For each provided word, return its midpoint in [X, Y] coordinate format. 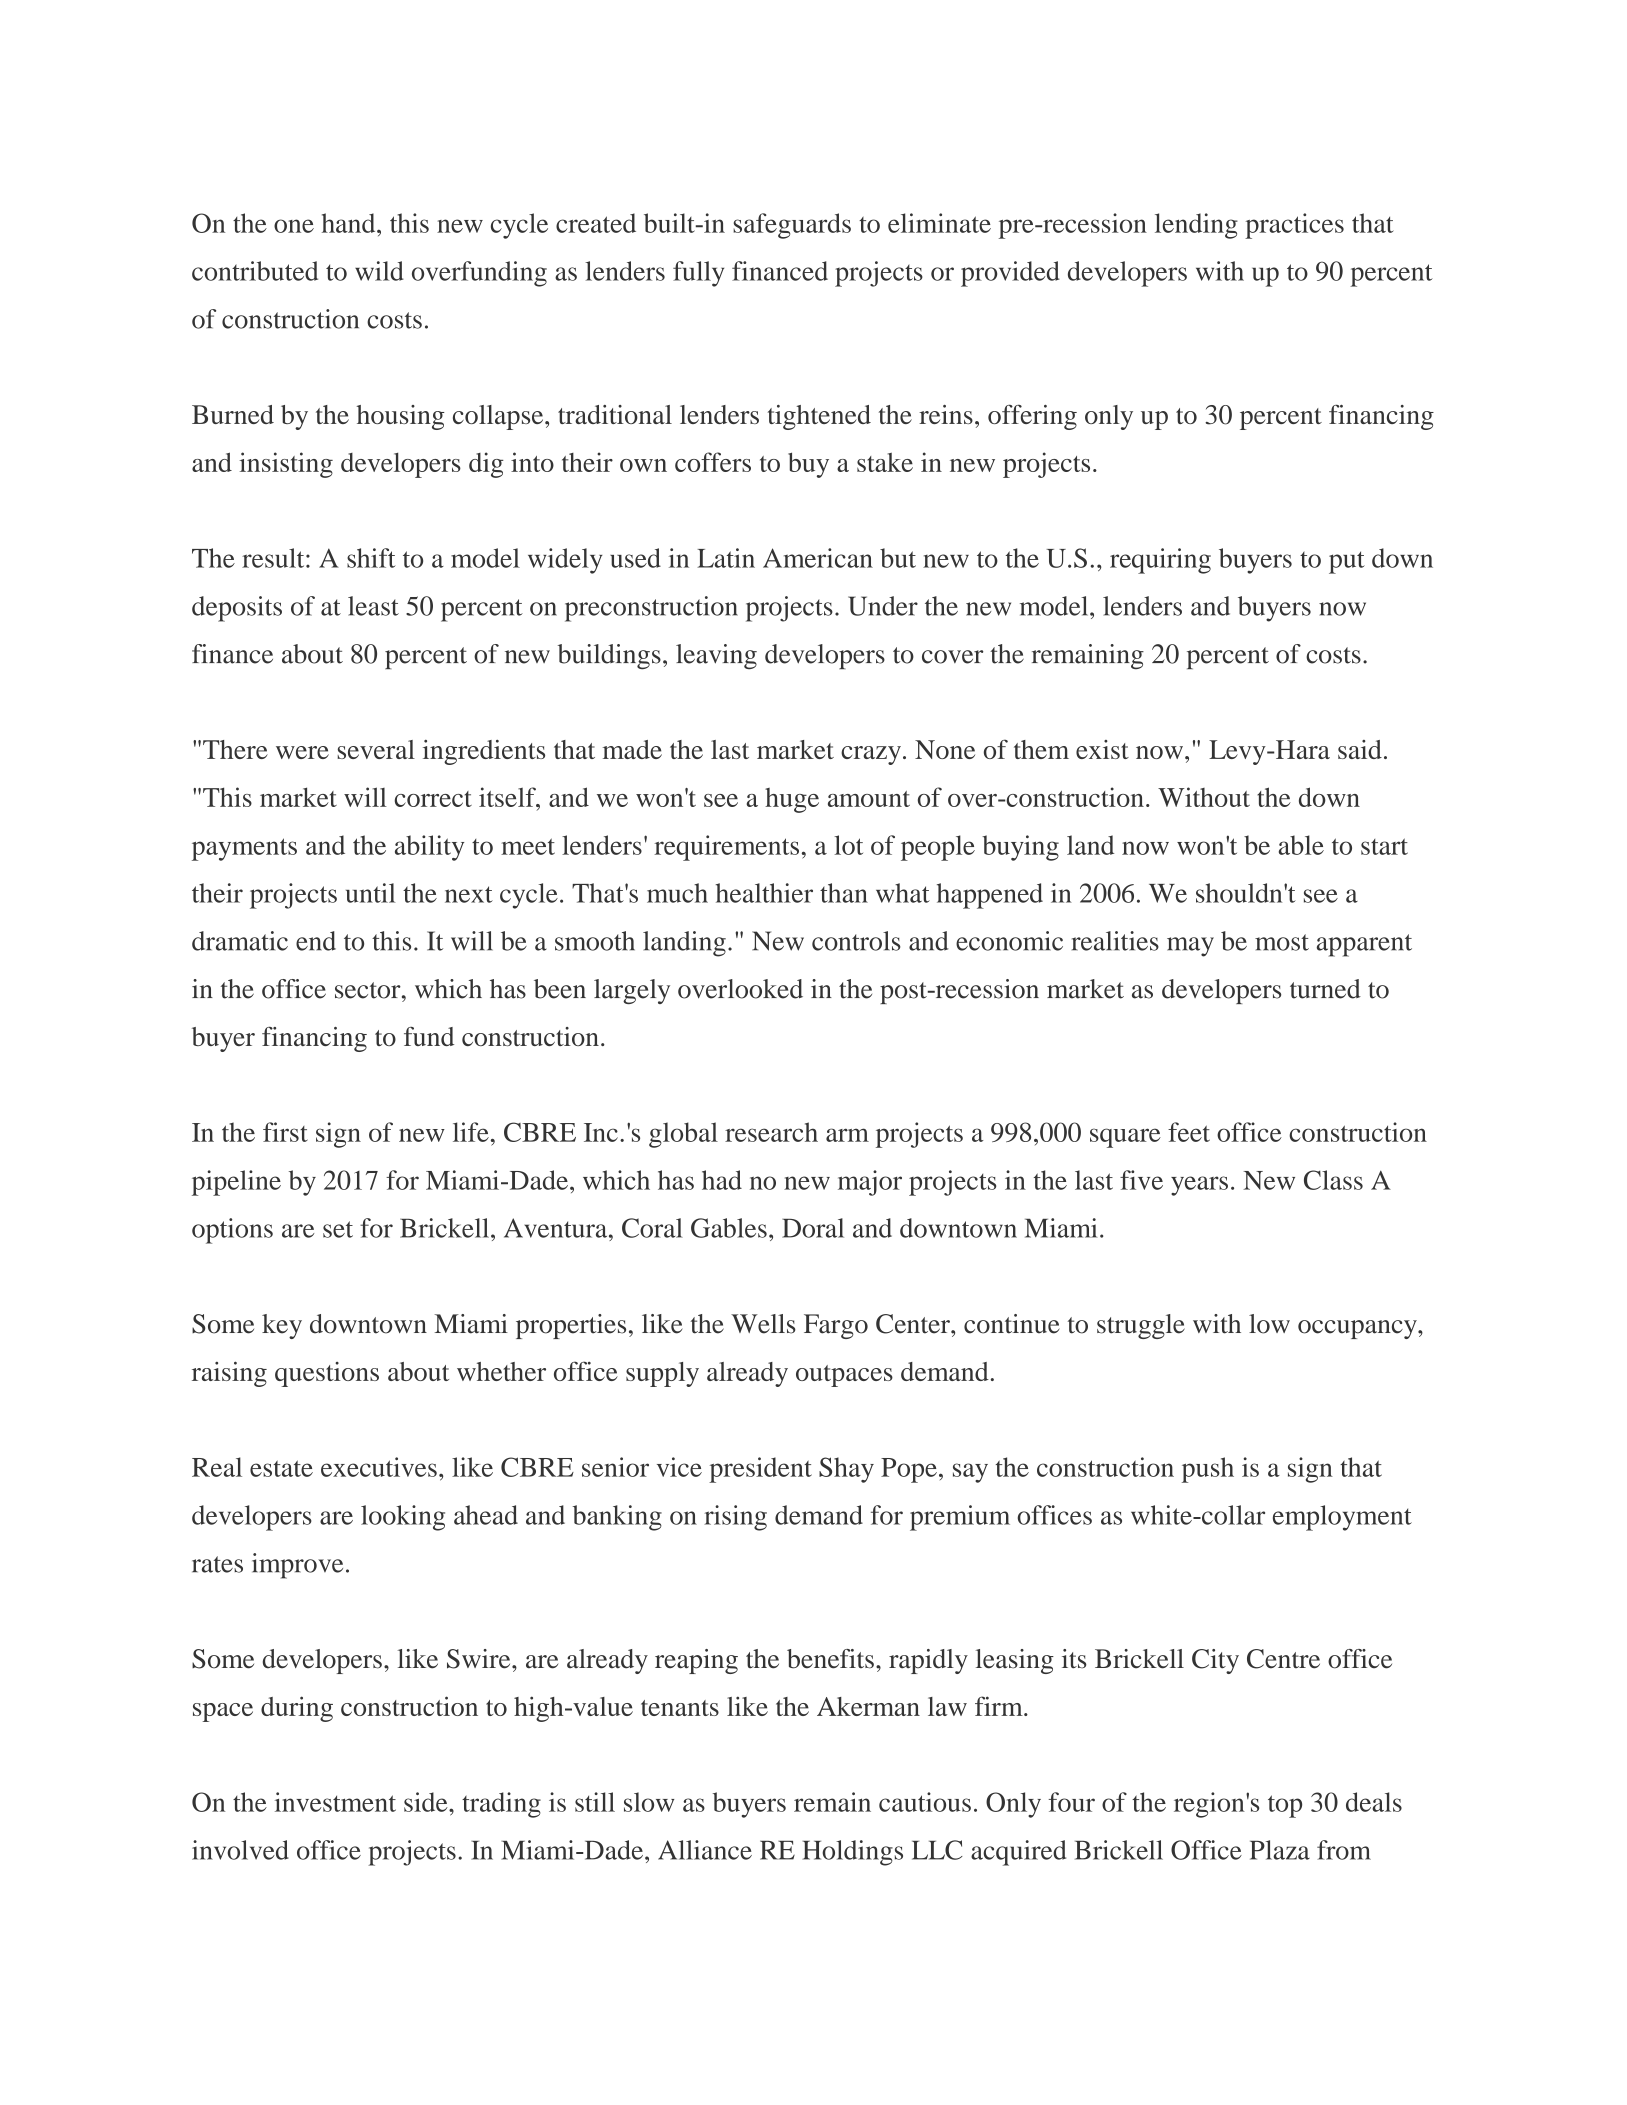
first [285, 1132]
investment [335, 1802]
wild [379, 271]
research [771, 1132]
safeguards [792, 226]
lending [1196, 226]
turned [1325, 989]
